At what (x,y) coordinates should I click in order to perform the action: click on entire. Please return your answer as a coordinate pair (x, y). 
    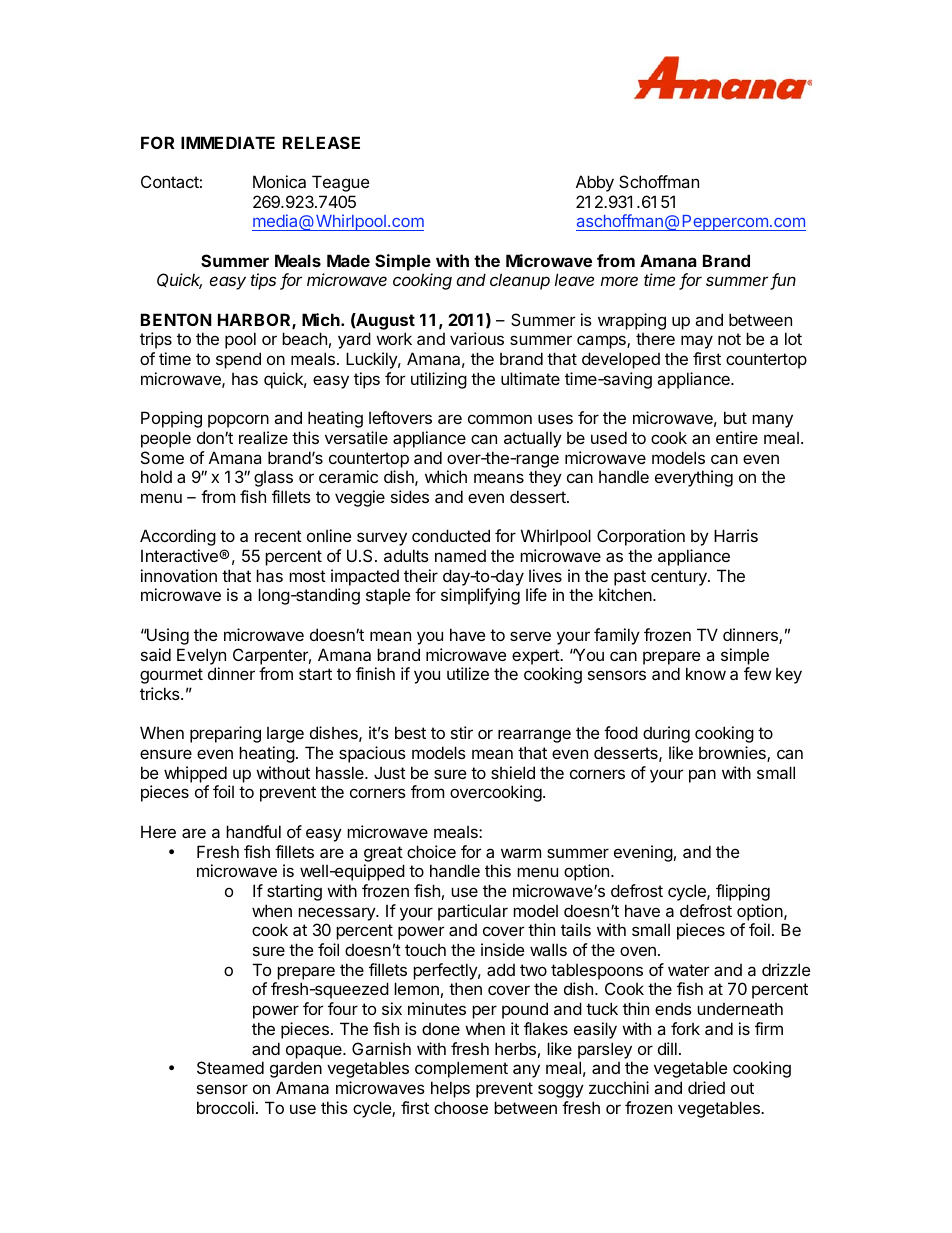
    Looking at the image, I should click on (737, 437).
